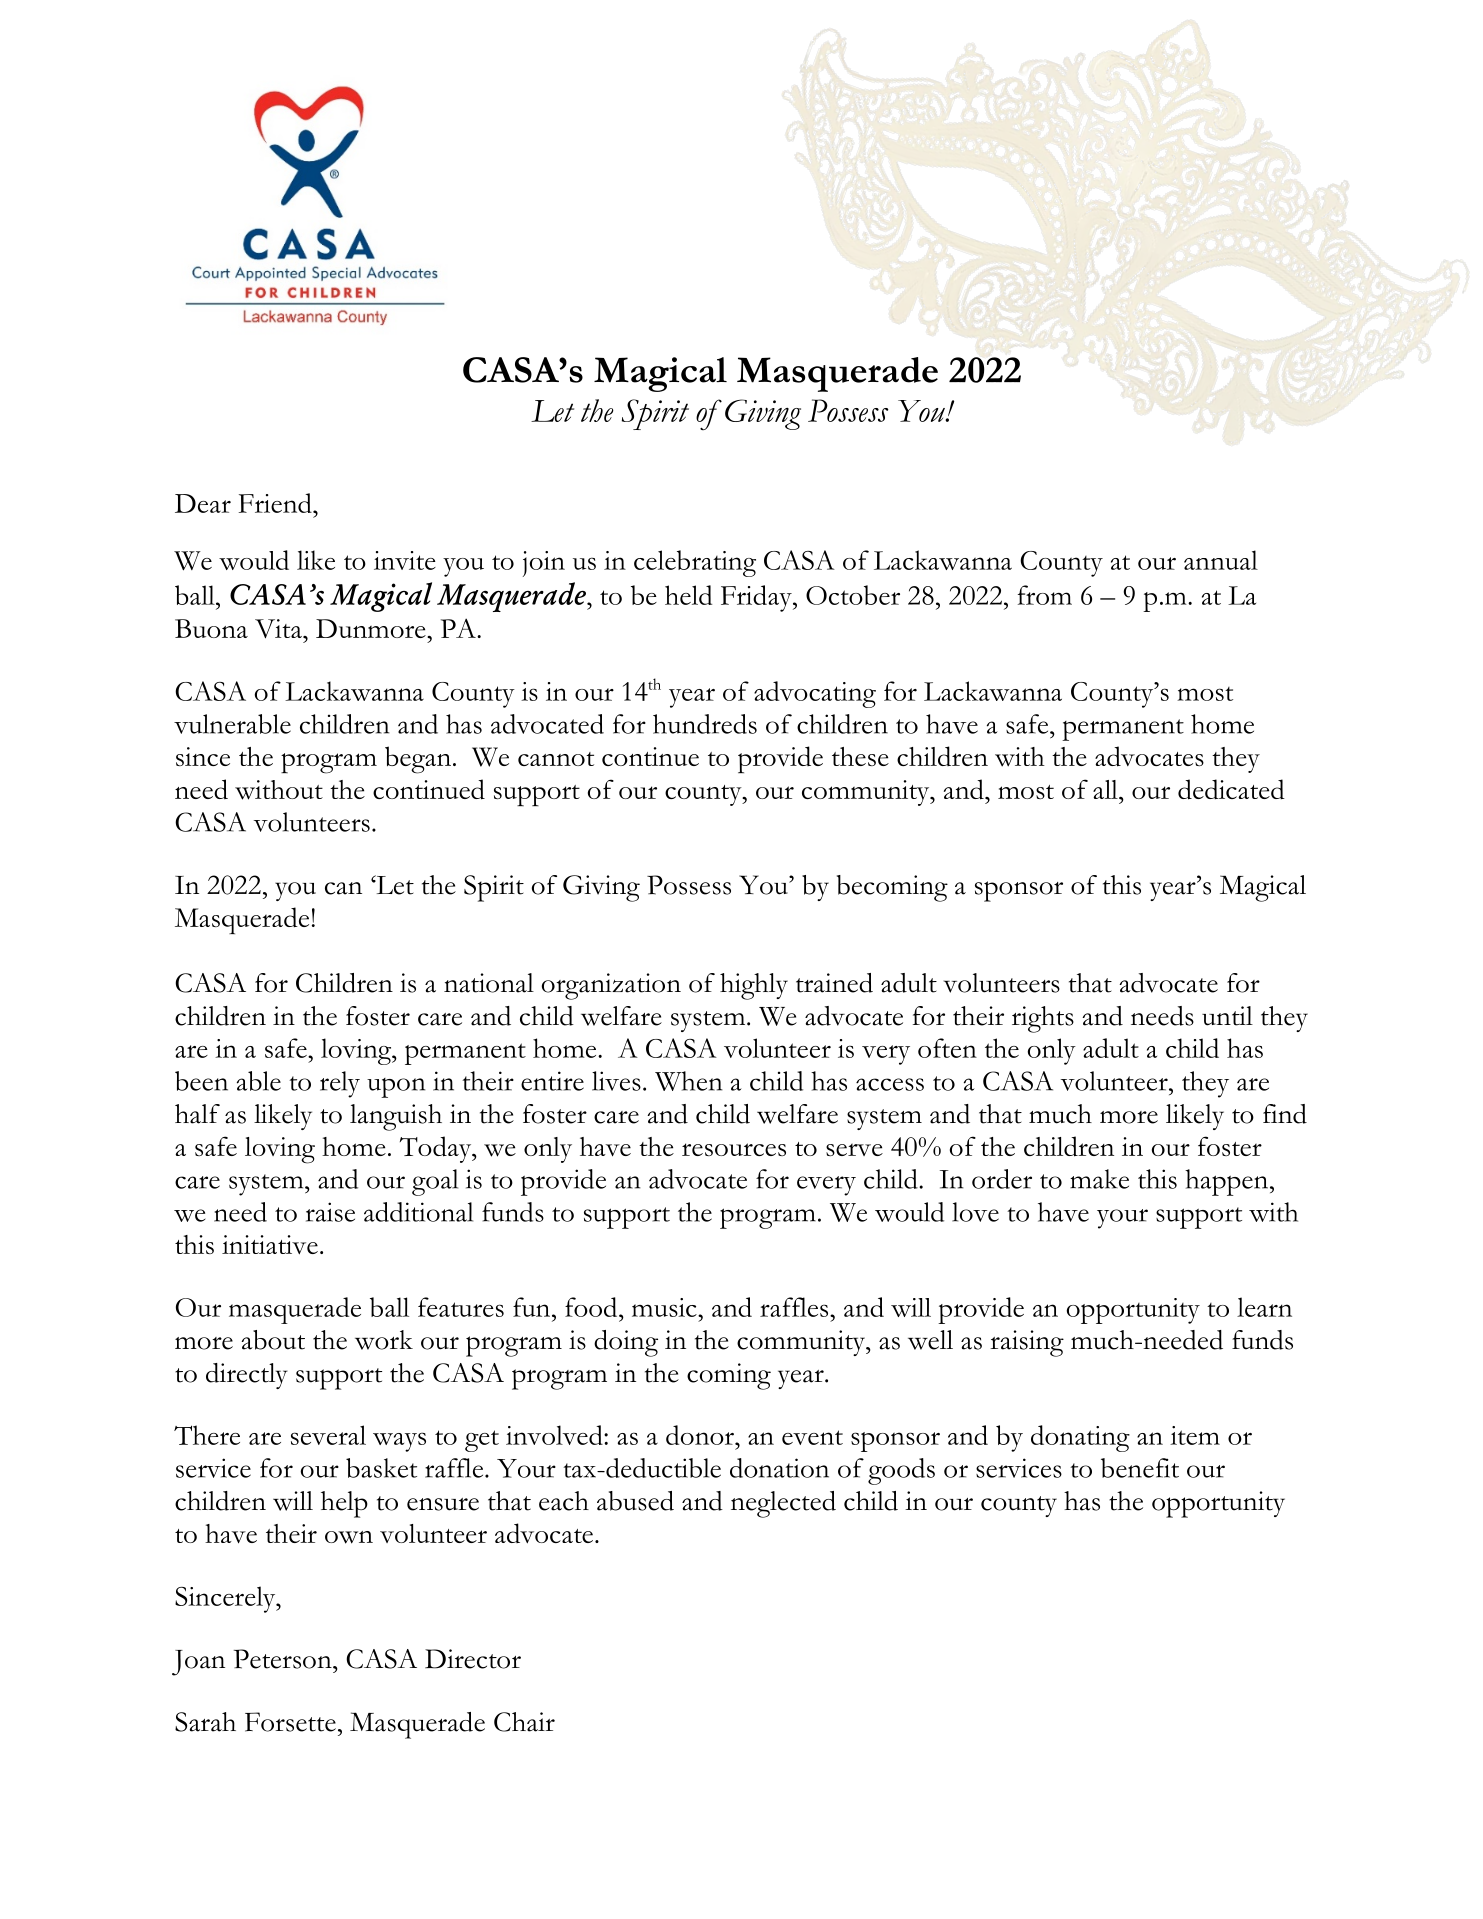 The height and width of the image is (1919, 1483). I want to click on benefit, so click(1140, 1468).
